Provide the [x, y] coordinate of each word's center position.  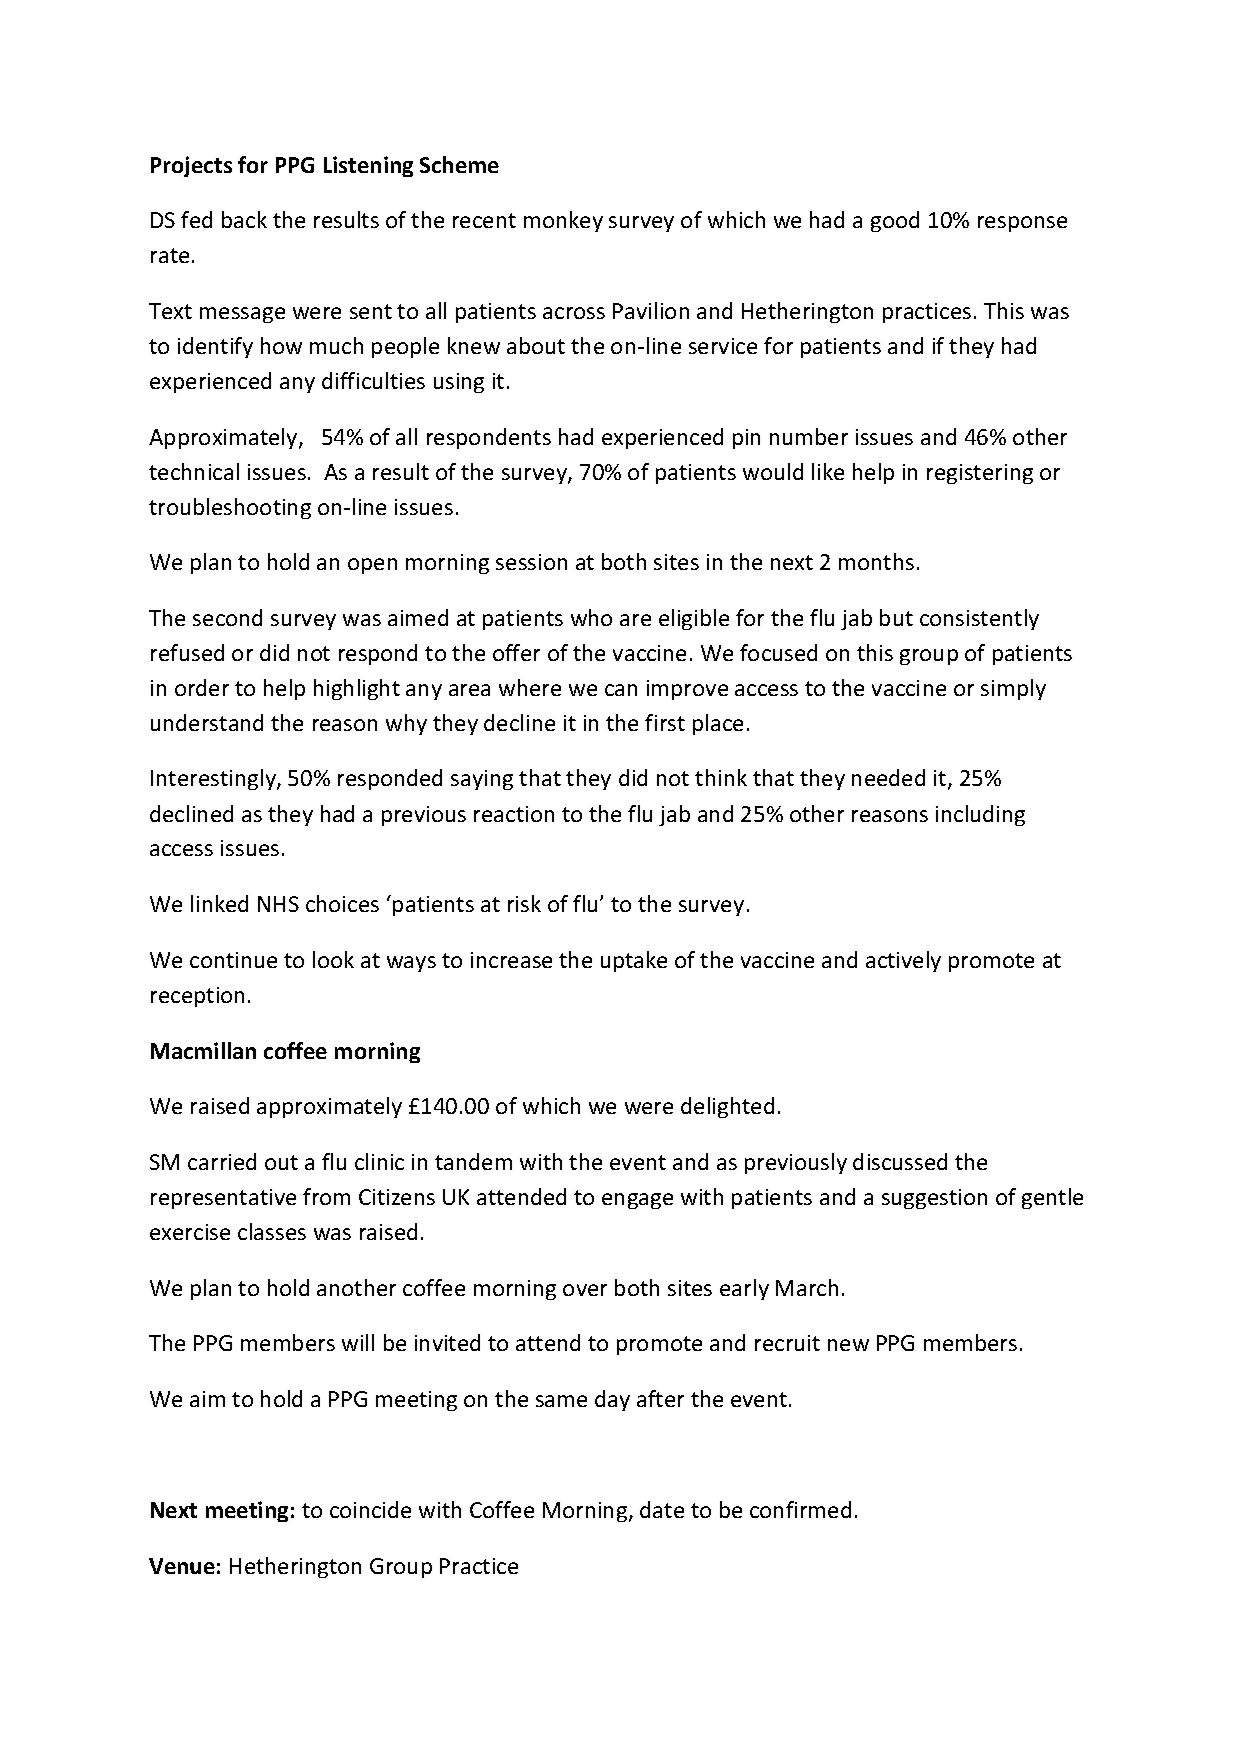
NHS [278, 904]
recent [484, 220]
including [980, 815]
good [895, 221]
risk [524, 903]
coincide [370, 1509]
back [244, 219]
